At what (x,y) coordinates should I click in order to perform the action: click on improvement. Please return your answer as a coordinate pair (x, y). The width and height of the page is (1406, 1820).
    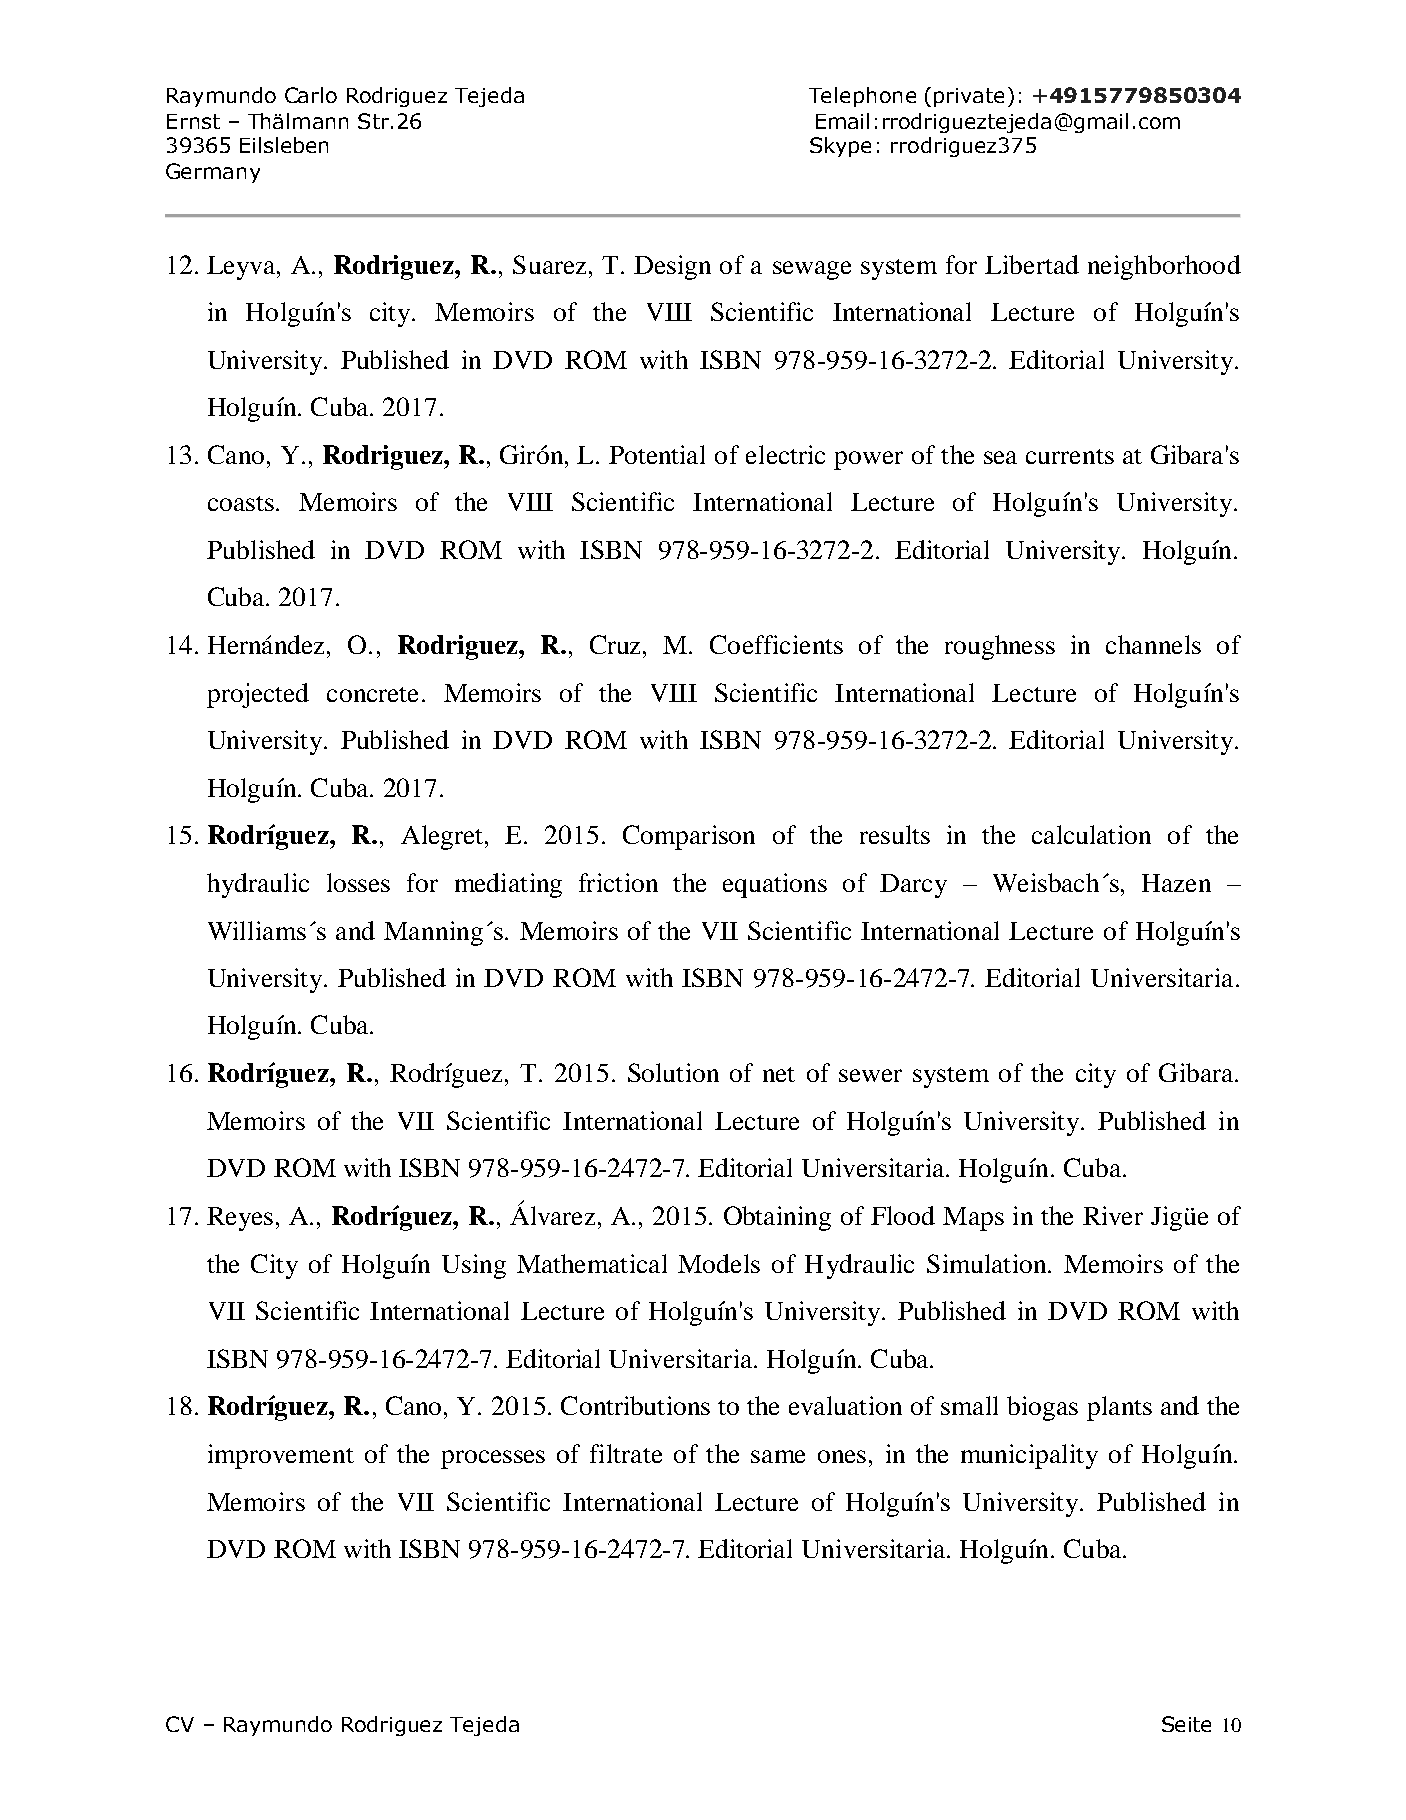
    Looking at the image, I should click on (281, 1456).
